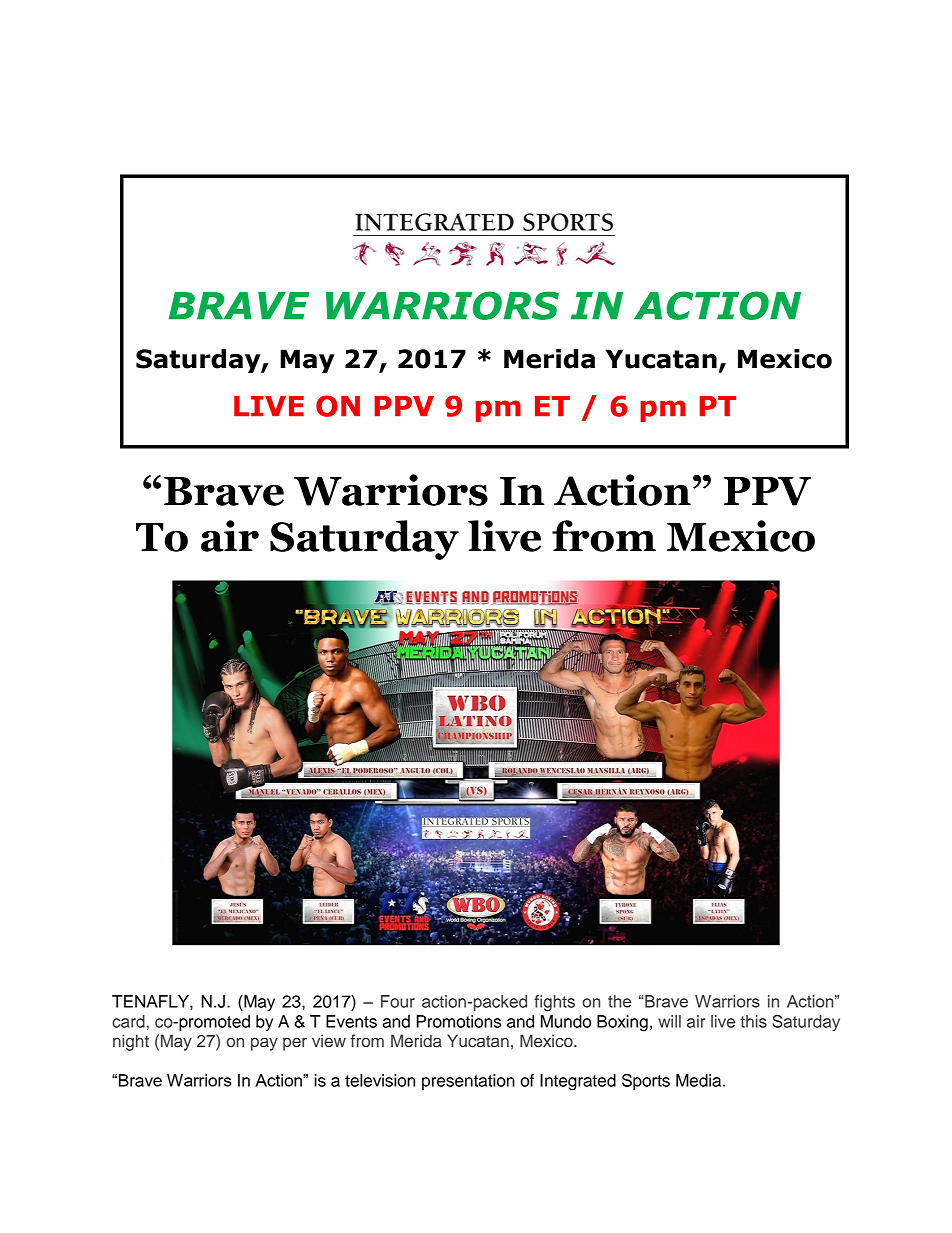 The width and height of the document is (952, 1233). Describe the element at coordinates (398, 1001) in the document. I see `Four` at that location.
